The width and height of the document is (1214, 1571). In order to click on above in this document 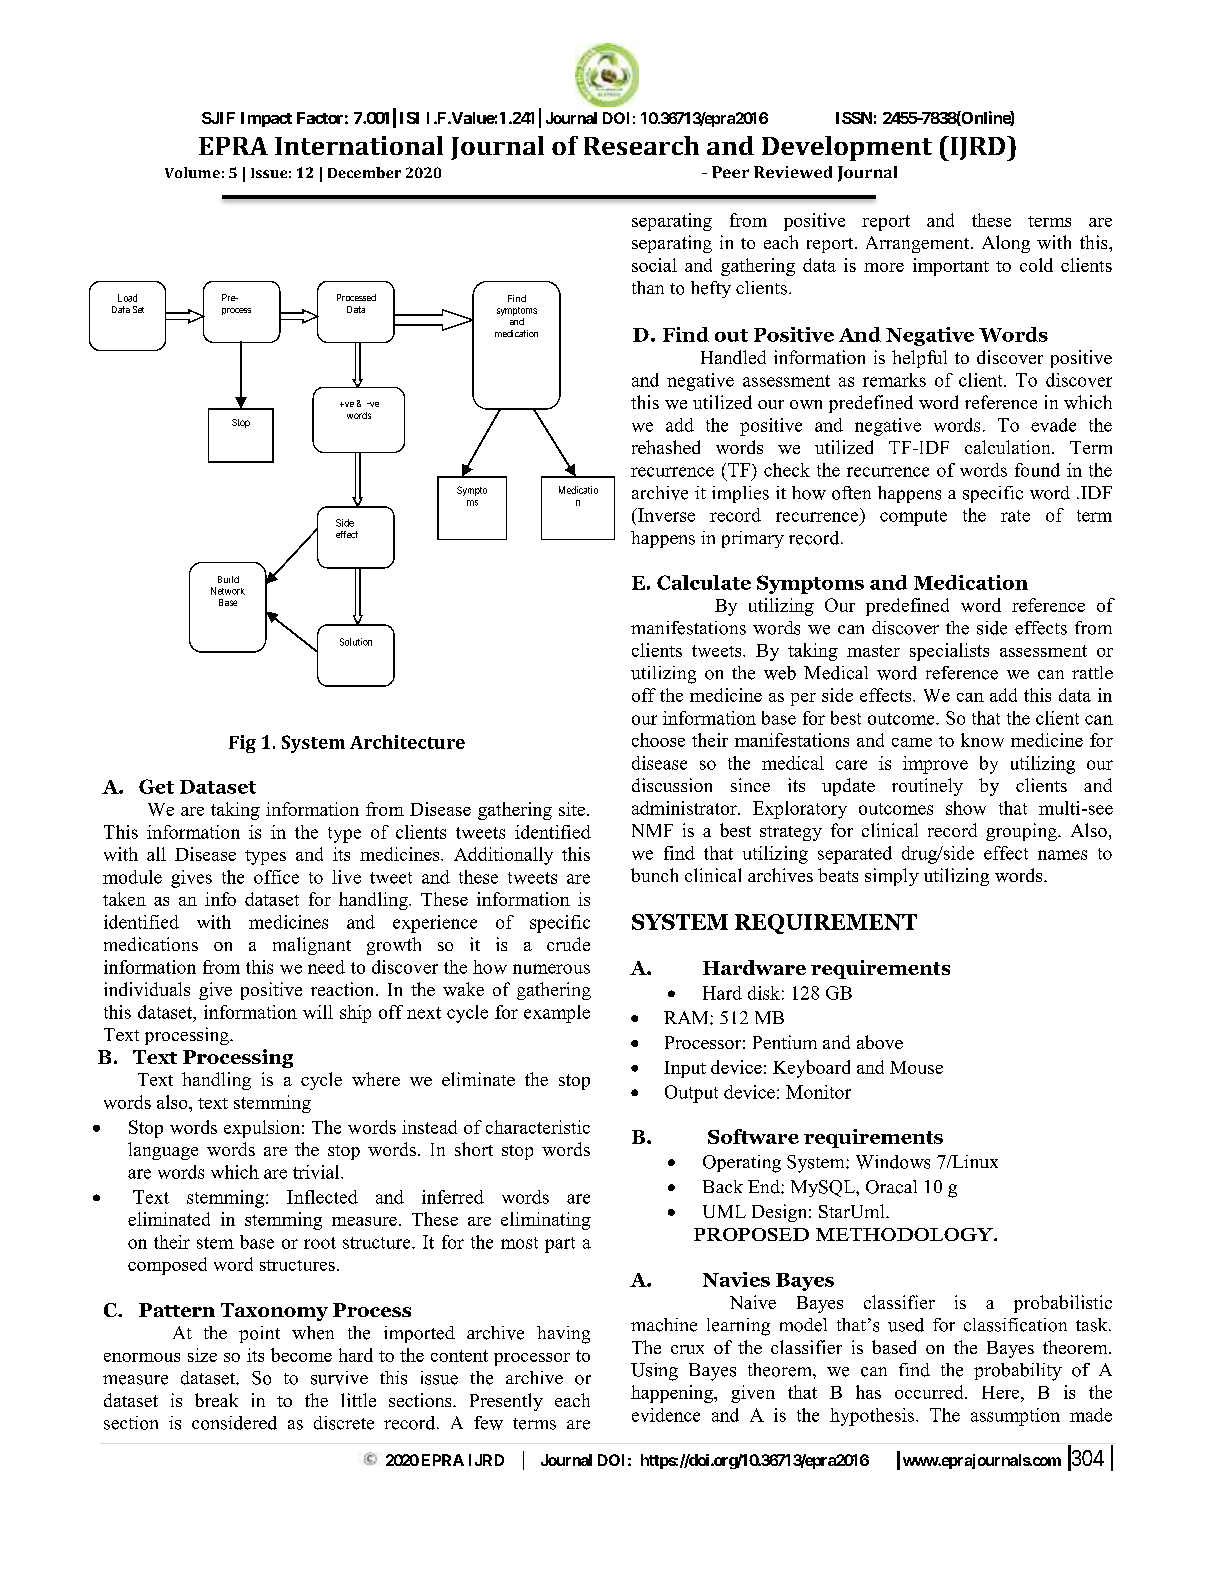, I will do `click(880, 1042)`.
